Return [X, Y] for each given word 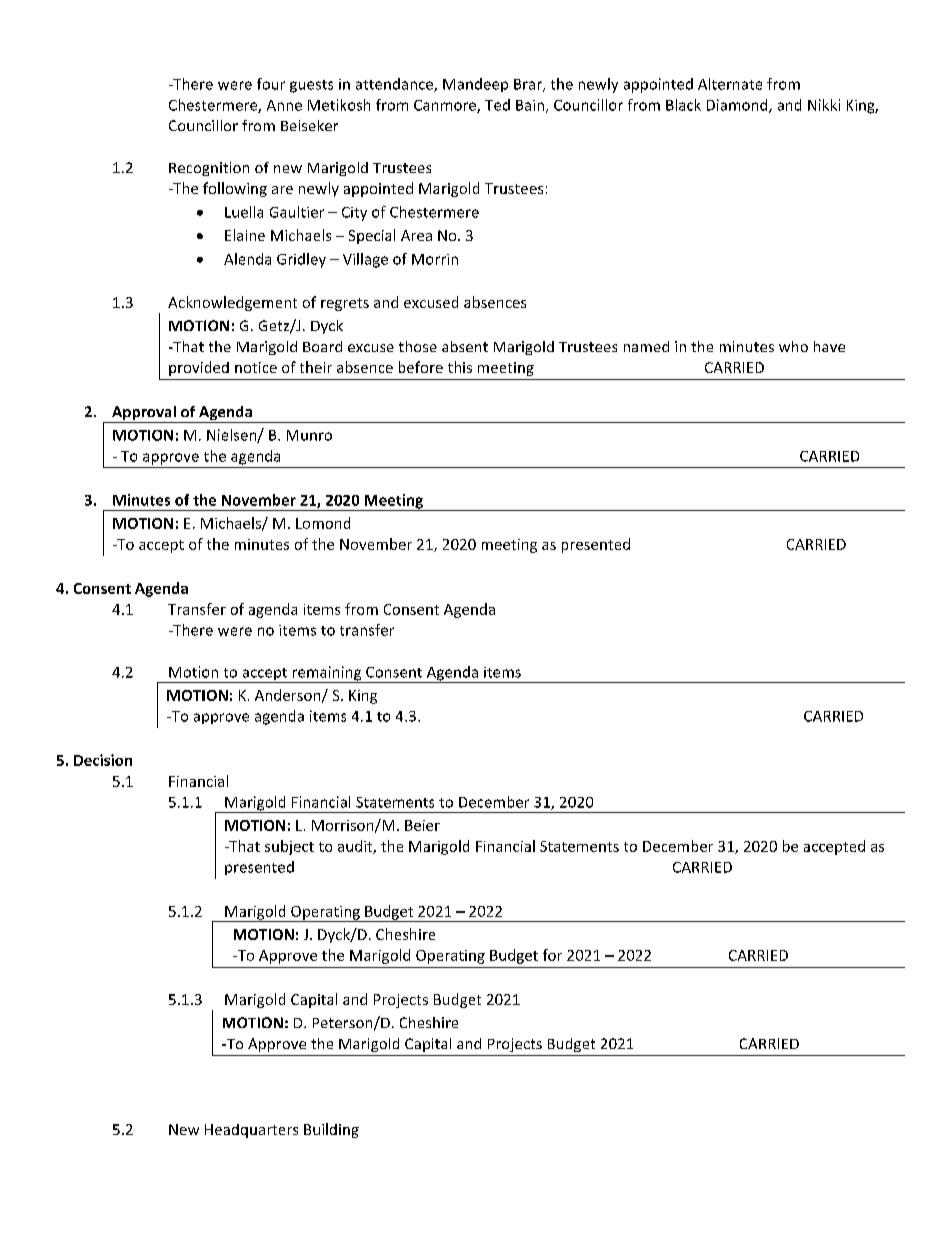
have [829, 346]
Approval [144, 414]
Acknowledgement [232, 303]
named [646, 346]
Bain [530, 105]
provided [199, 368]
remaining [327, 674]
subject [289, 847]
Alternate [730, 84]
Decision [103, 760]
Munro [309, 435]
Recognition [209, 169]
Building [331, 1130]
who [793, 346]
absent [465, 346]
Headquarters [251, 1131]
